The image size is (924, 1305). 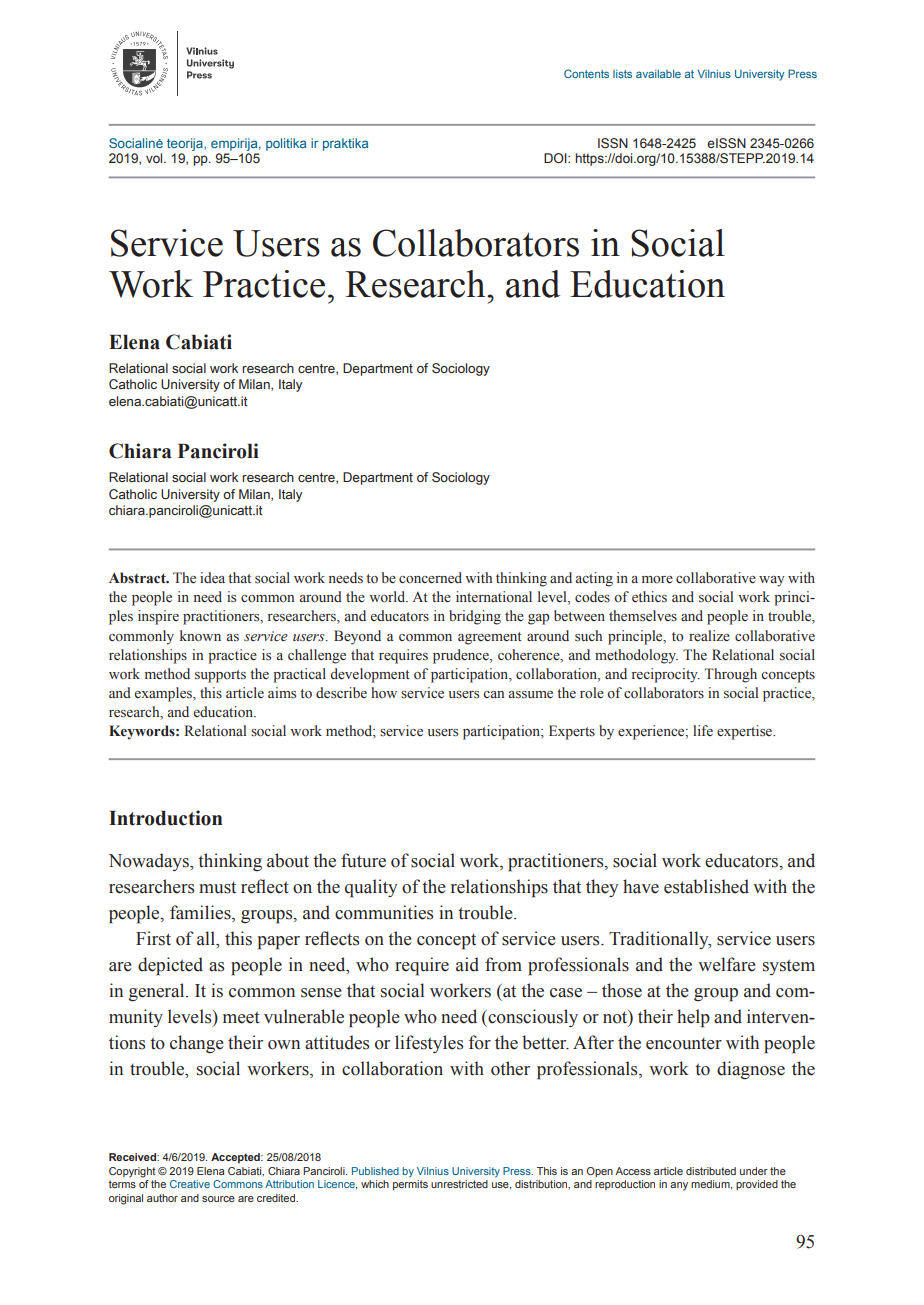 What do you see at coordinates (430, 578) in the screenshot?
I see `concerned` at bounding box center [430, 578].
